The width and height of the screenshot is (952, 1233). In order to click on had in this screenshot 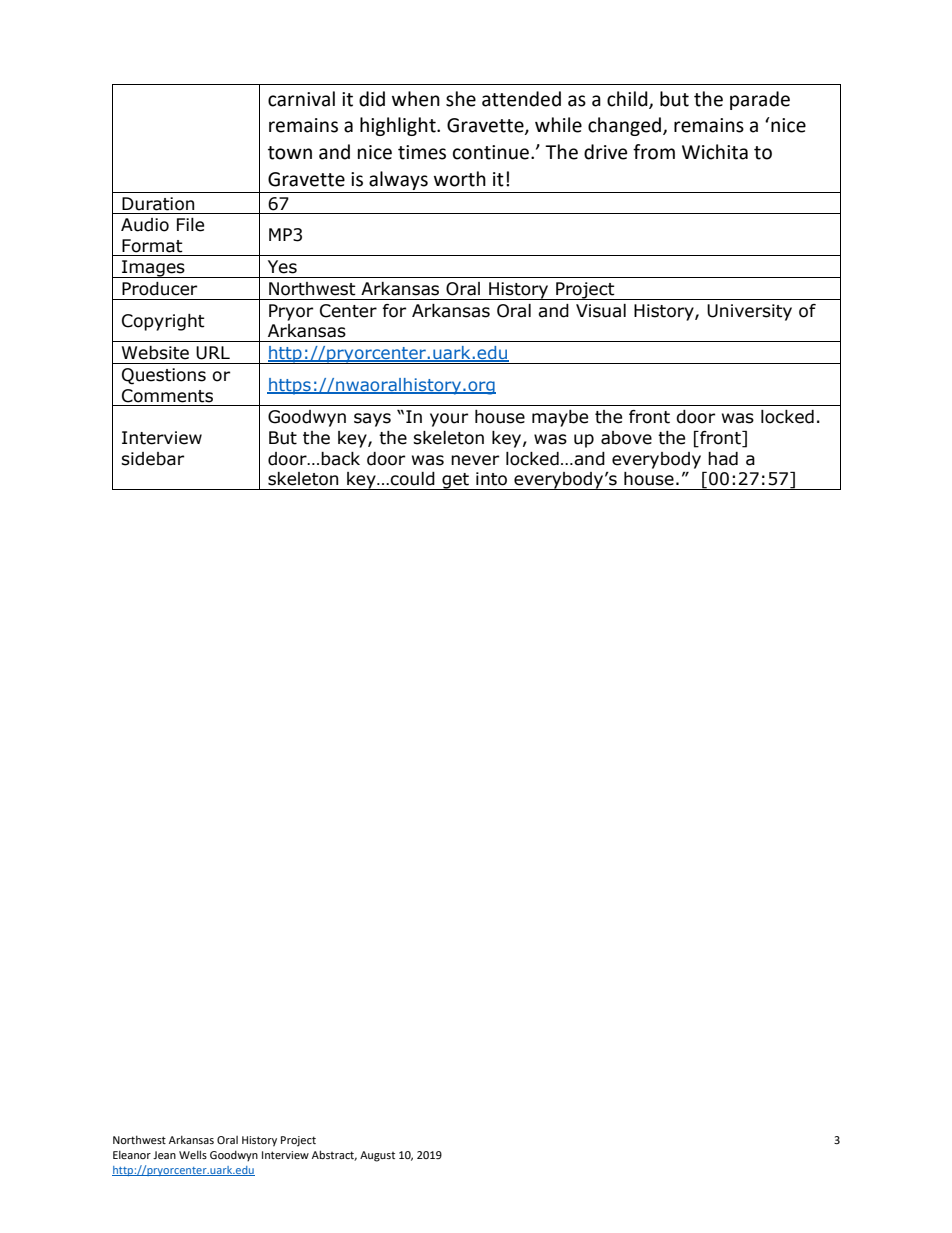, I will do `click(723, 459)`.
